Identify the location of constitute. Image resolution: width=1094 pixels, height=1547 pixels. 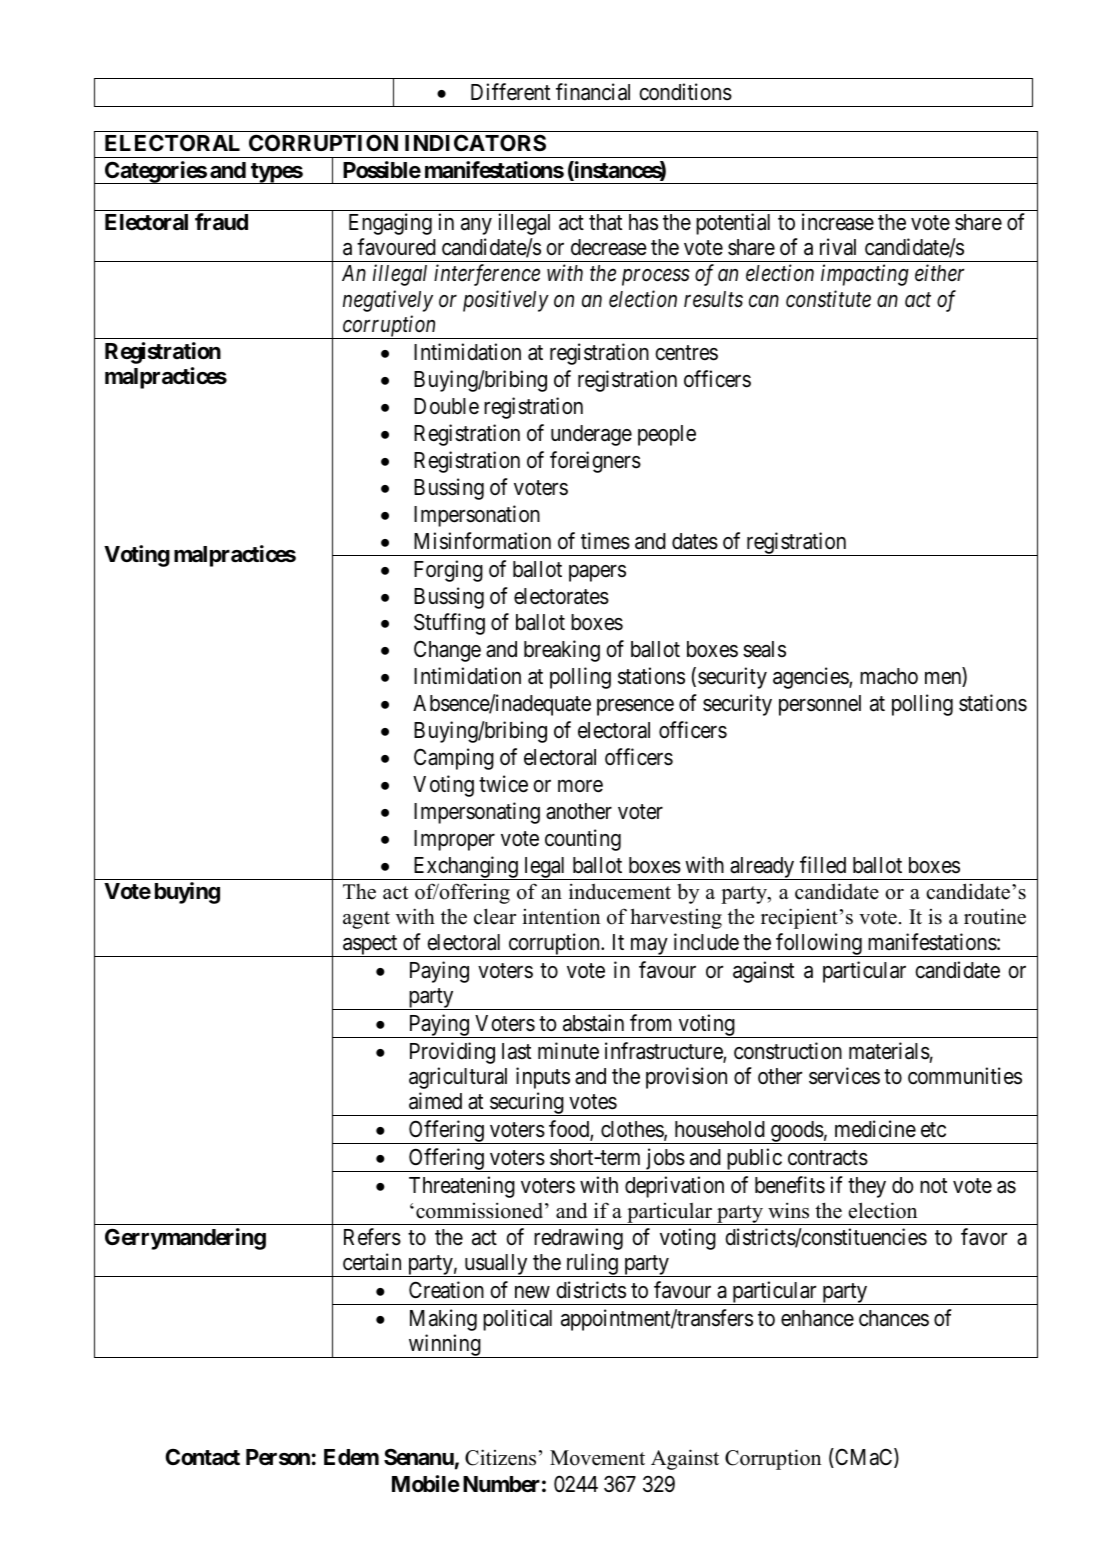
(828, 299).
